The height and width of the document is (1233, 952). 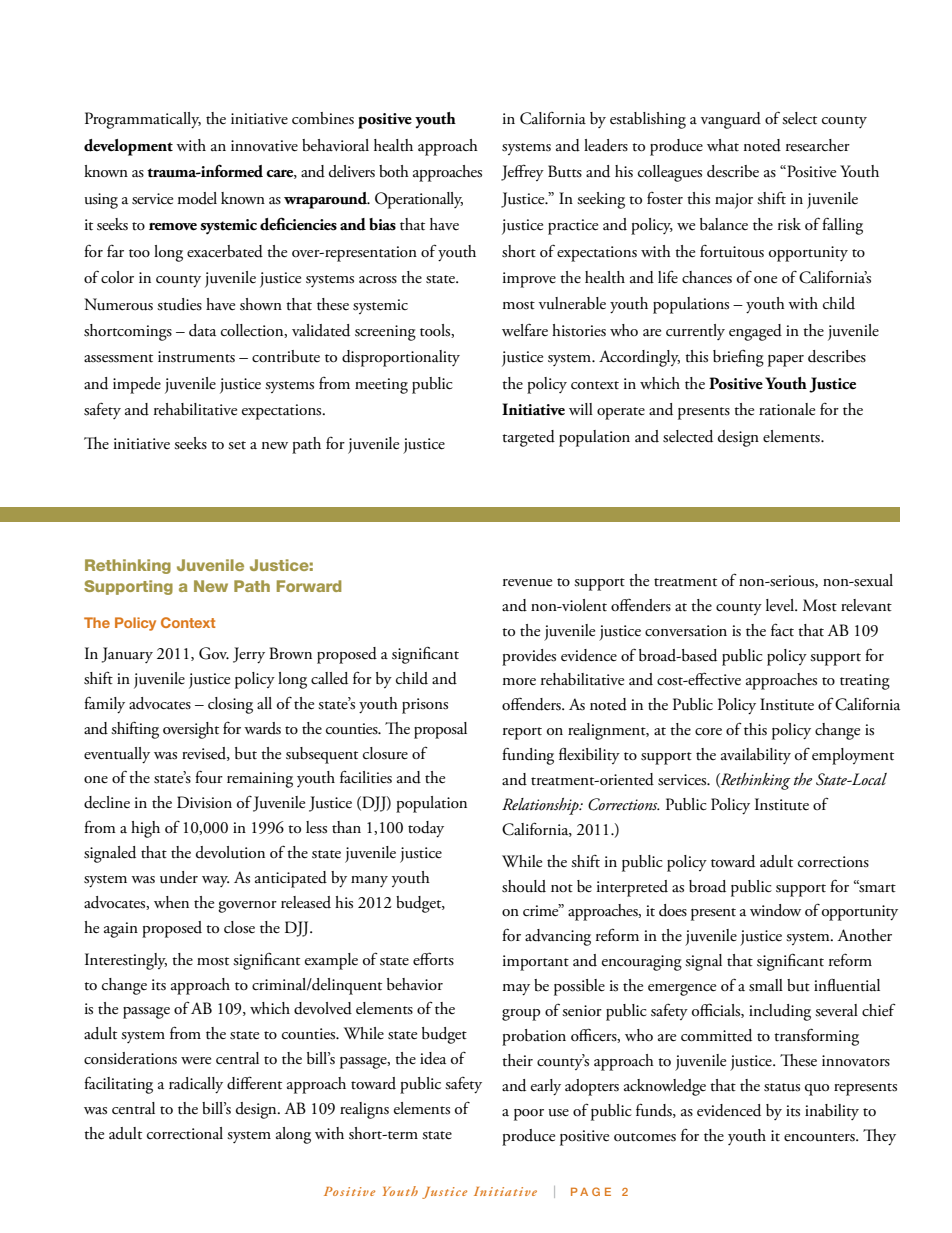 I want to click on provides, so click(x=529, y=657).
